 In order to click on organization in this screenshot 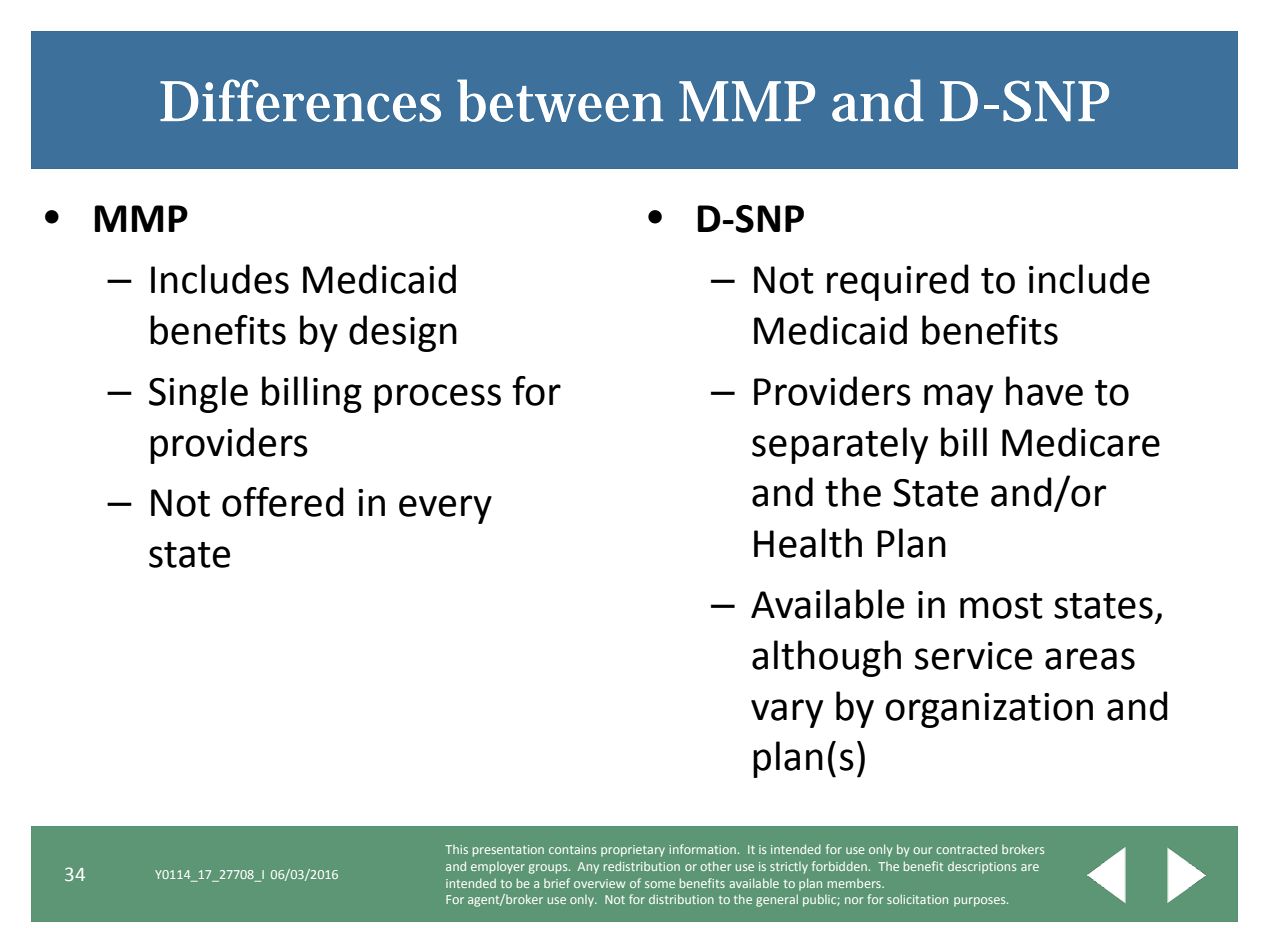, I will do `click(989, 710)`.
